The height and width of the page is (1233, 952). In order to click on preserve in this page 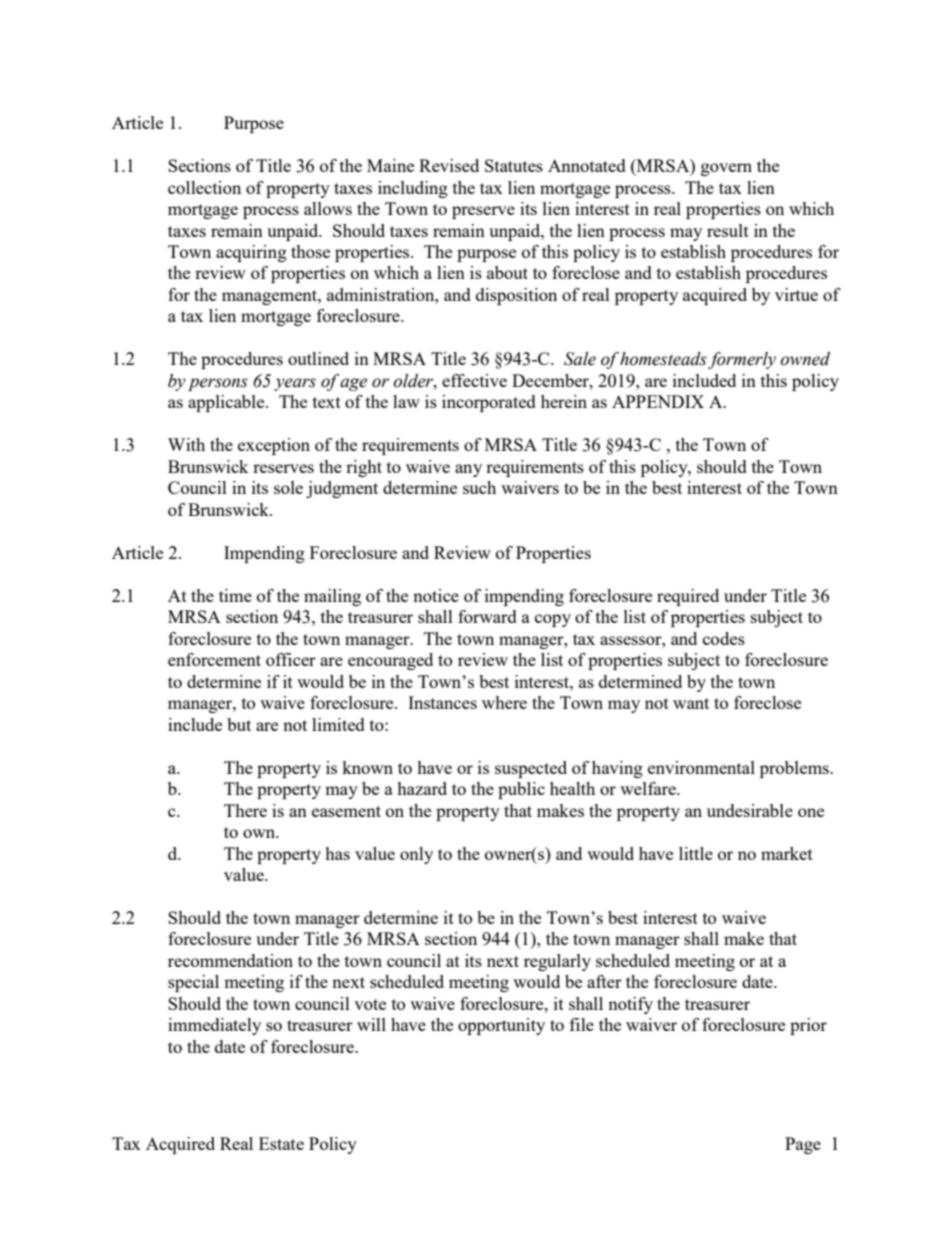, I will do `click(483, 212)`.
